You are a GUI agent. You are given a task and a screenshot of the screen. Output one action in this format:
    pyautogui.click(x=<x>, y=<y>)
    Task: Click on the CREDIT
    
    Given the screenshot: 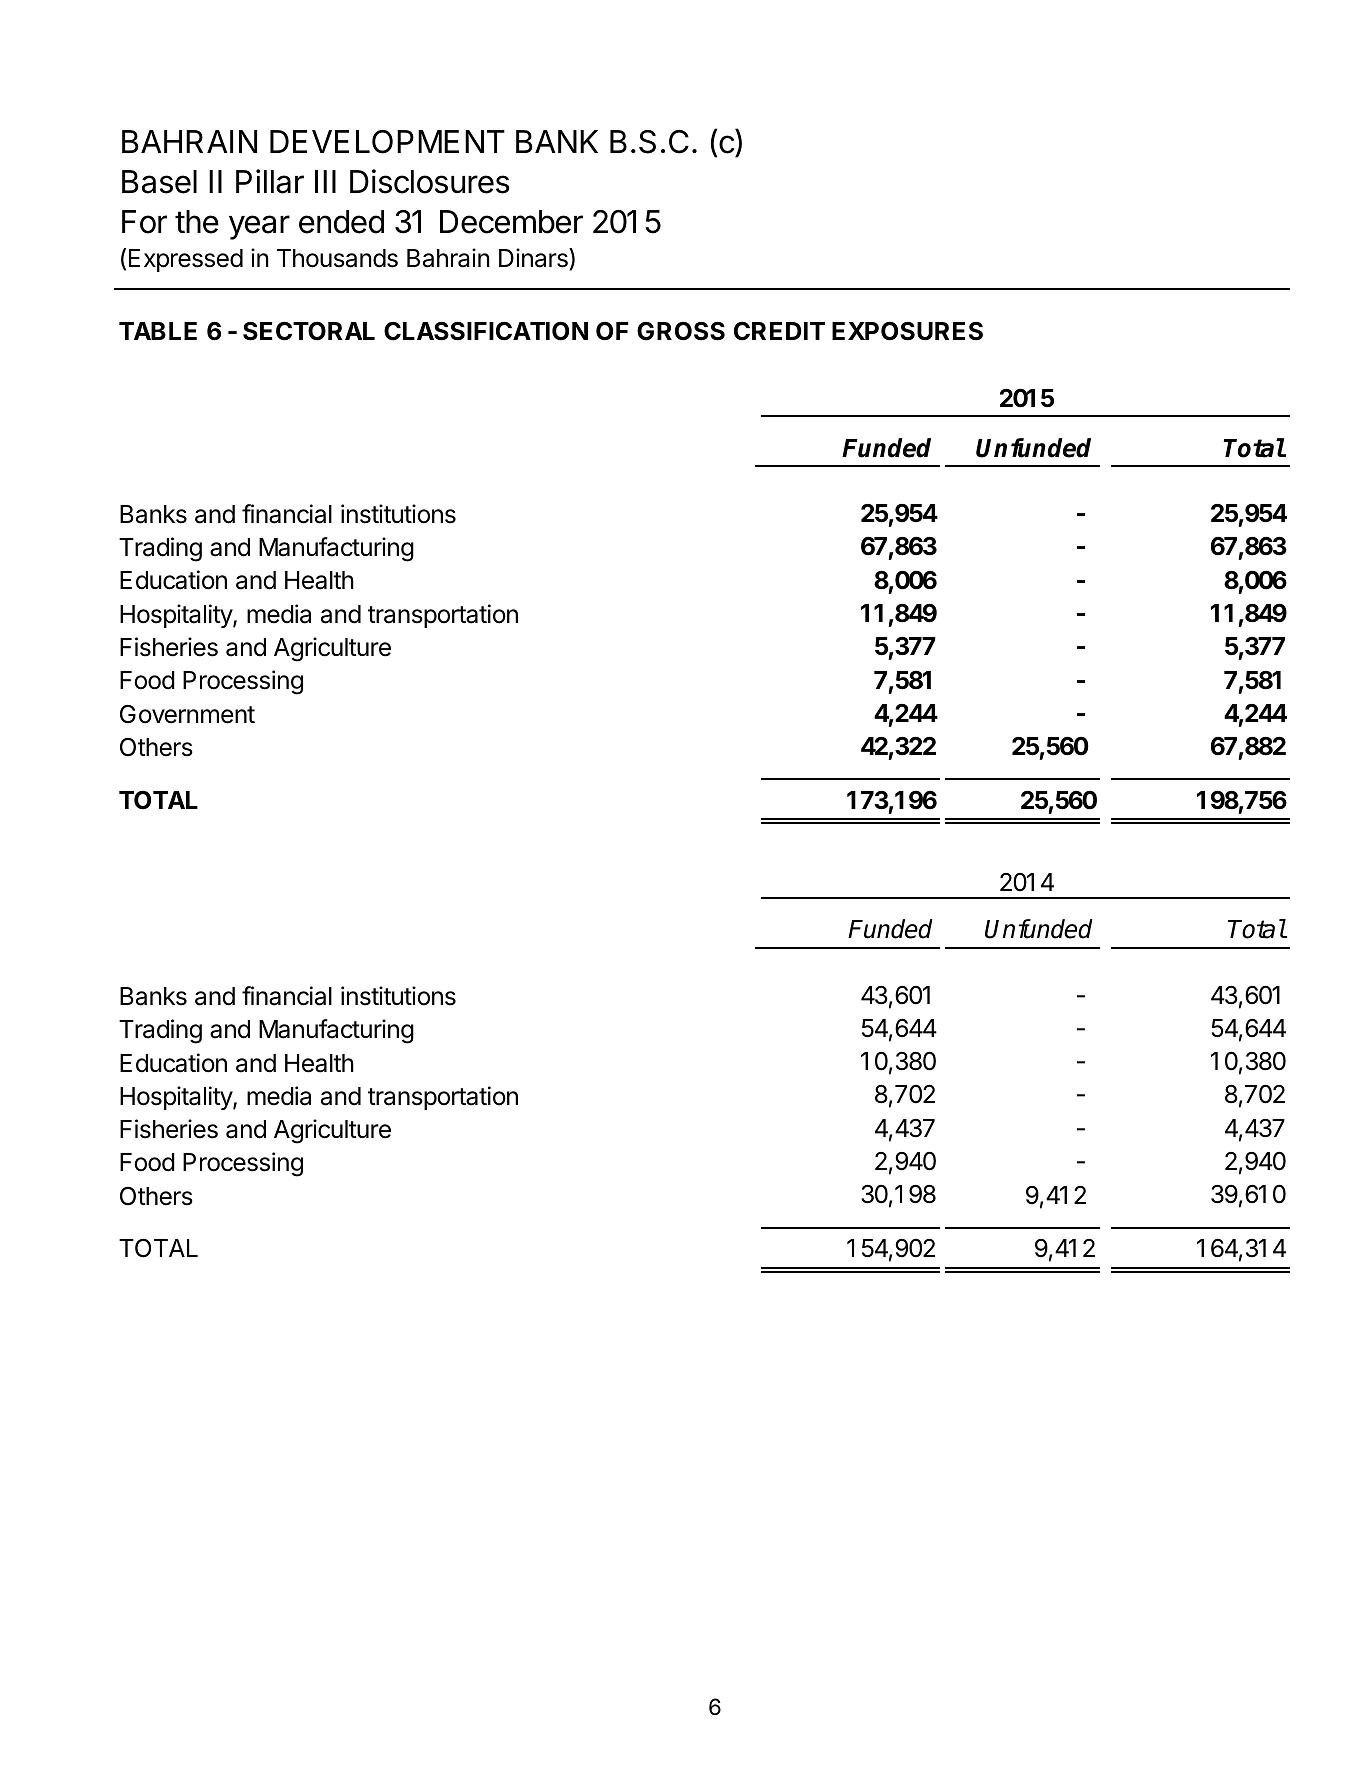 What is the action you would take?
    pyautogui.click(x=779, y=331)
